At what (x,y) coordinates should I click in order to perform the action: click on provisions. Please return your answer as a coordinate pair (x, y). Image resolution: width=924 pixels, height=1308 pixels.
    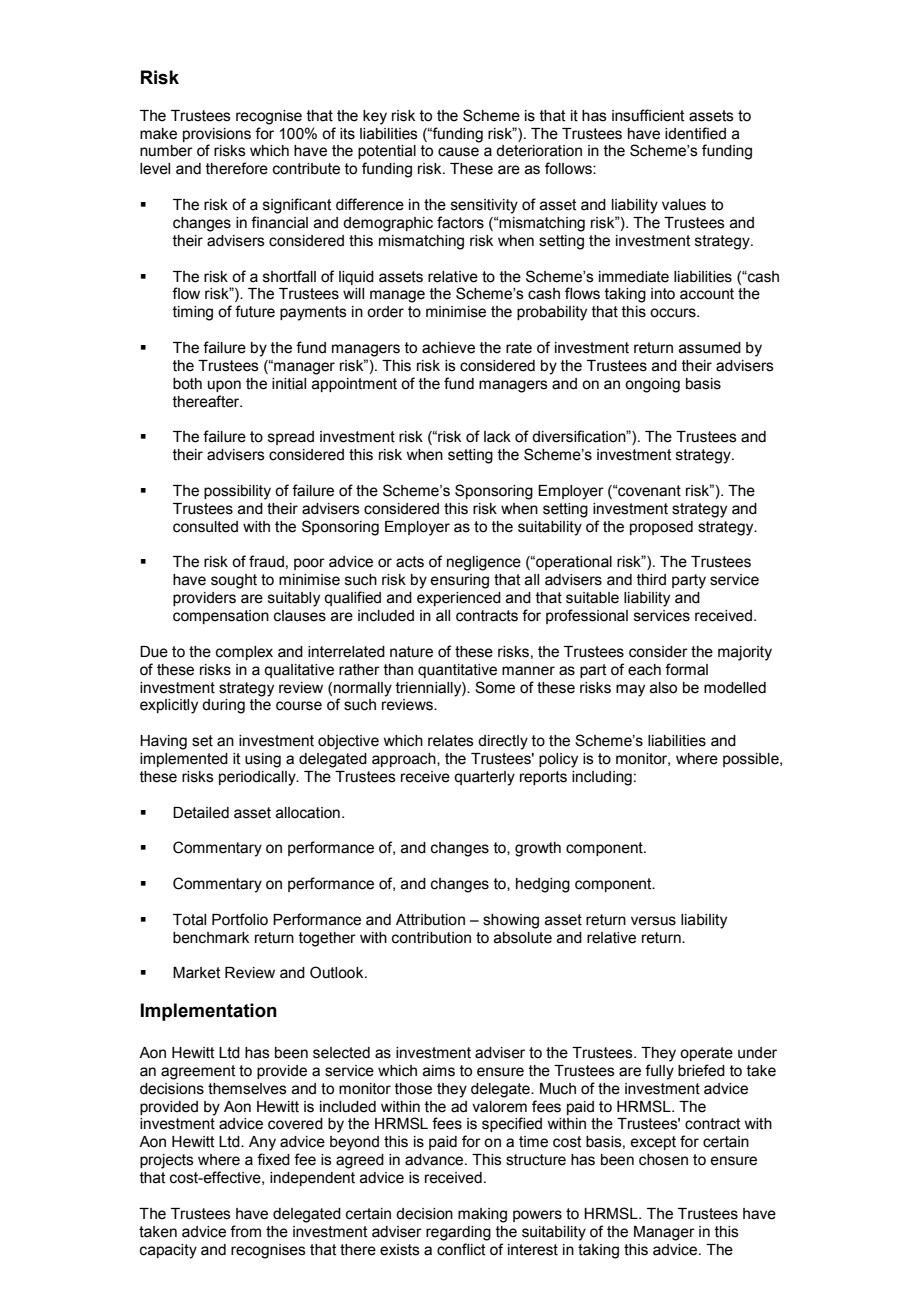
    Looking at the image, I should click on (217, 135).
